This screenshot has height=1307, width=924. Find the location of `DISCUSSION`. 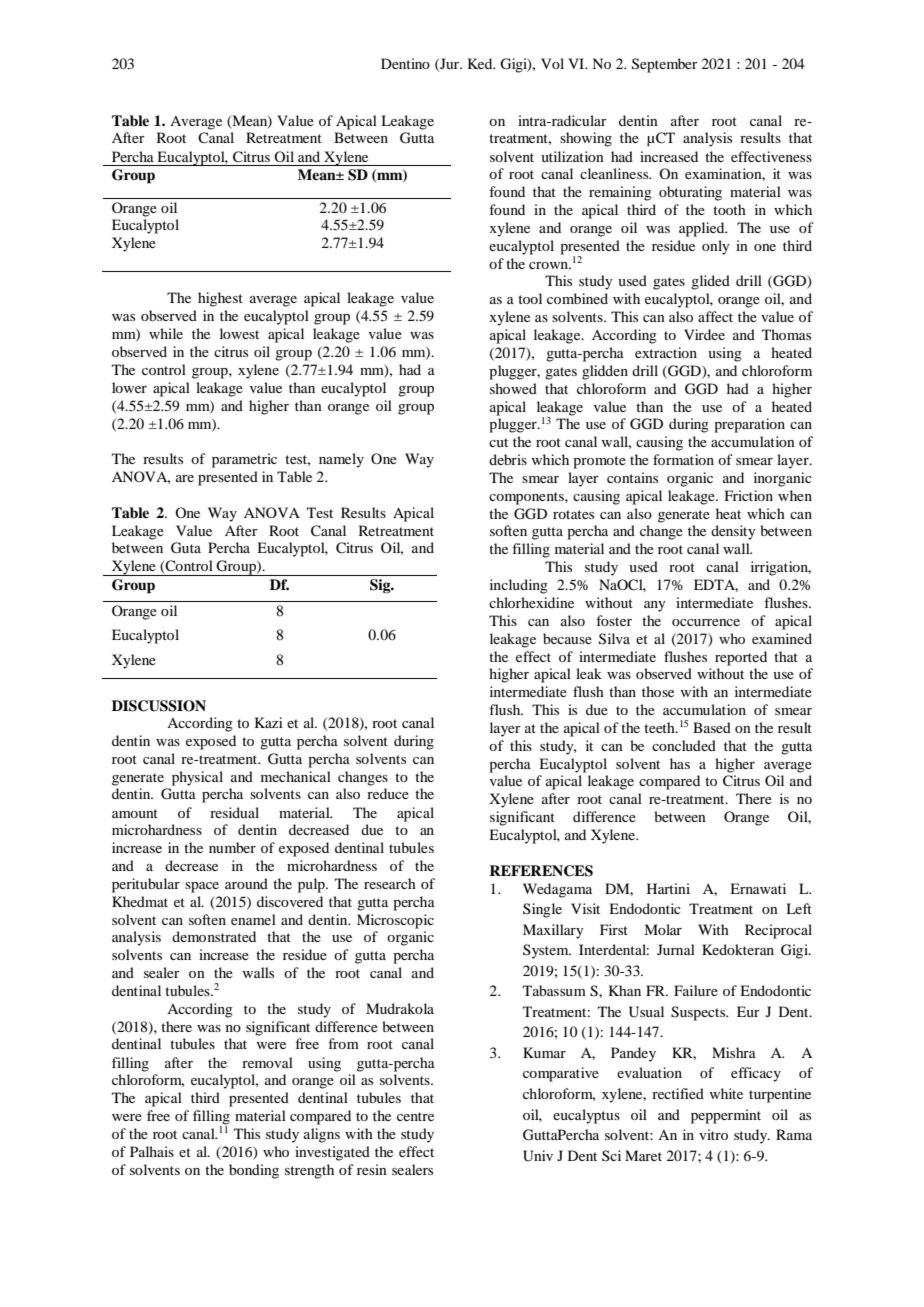

DISCUSSION is located at coordinates (159, 706).
